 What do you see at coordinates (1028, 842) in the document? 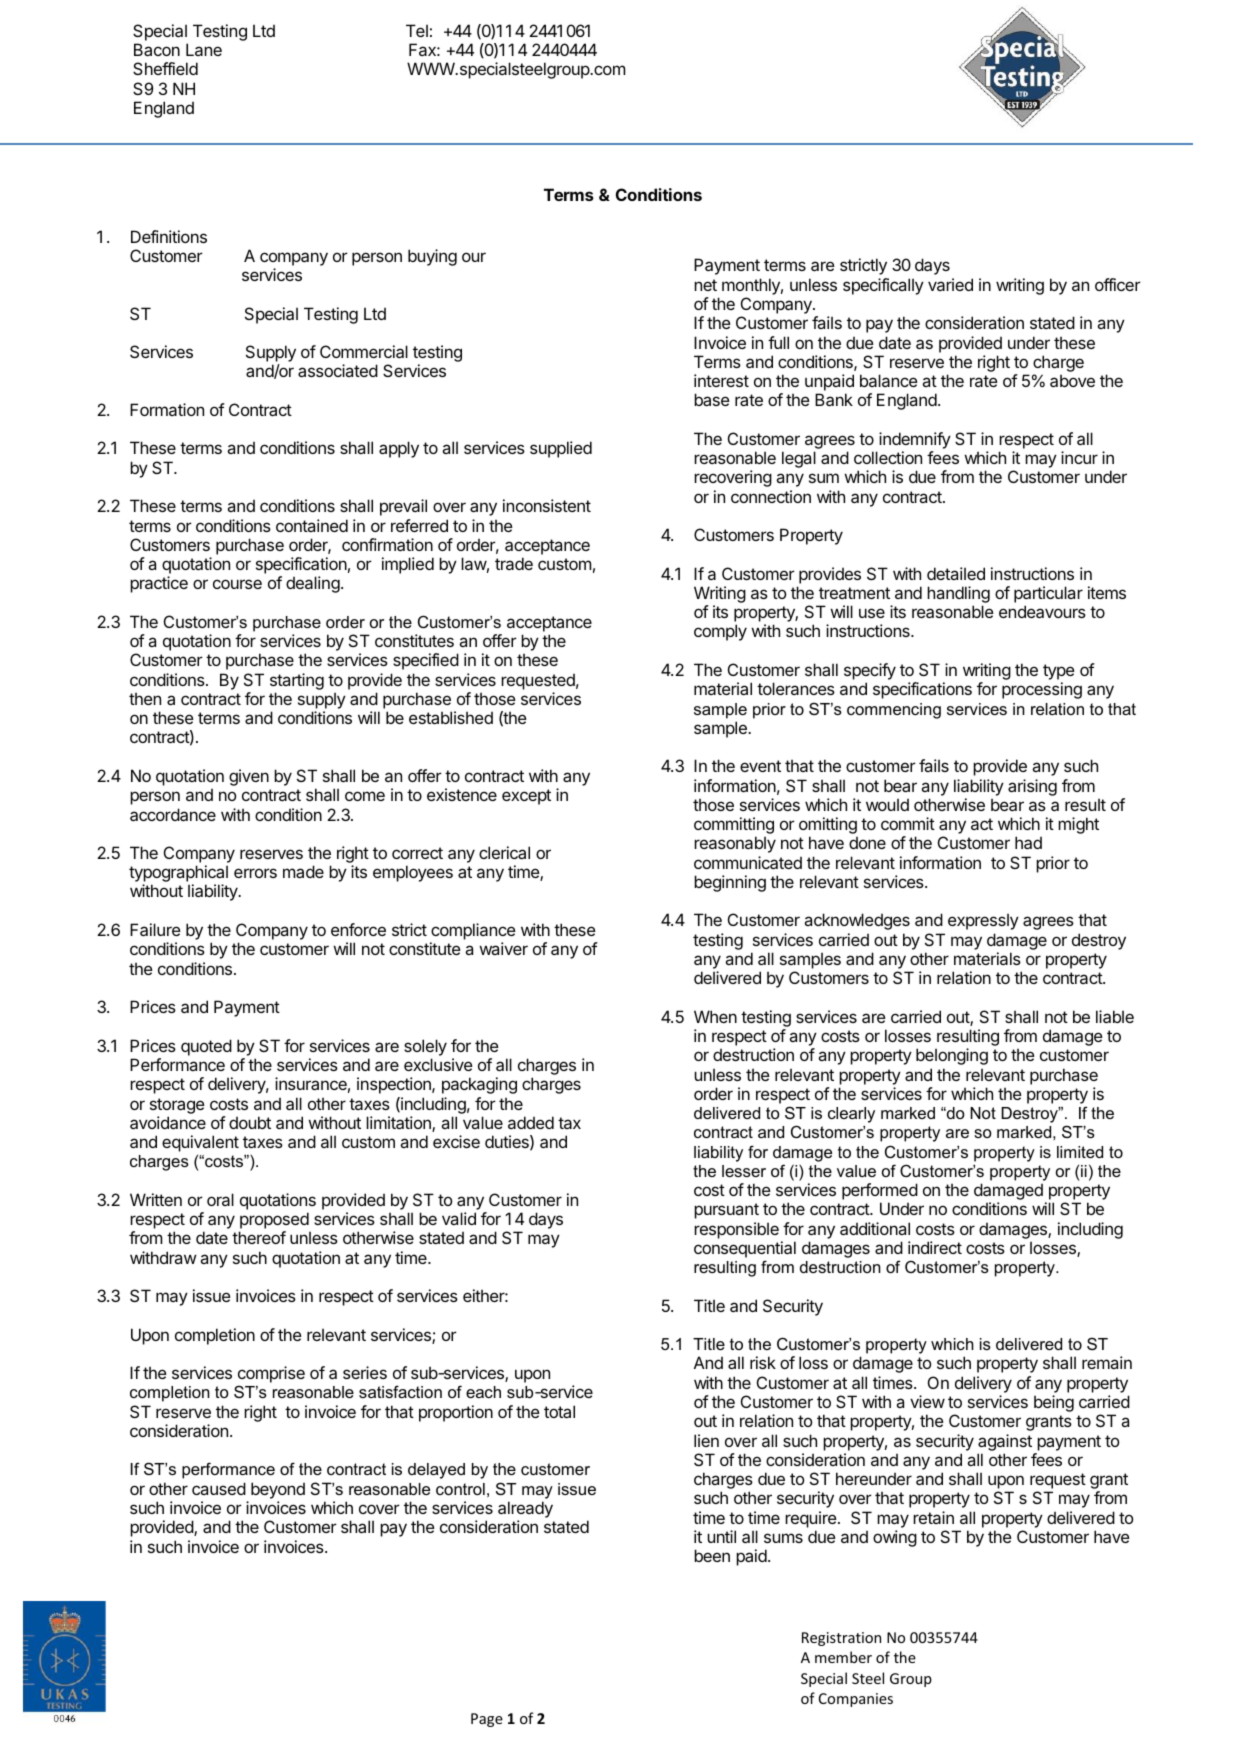
I see `had` at bounding box center [1028, 842].
